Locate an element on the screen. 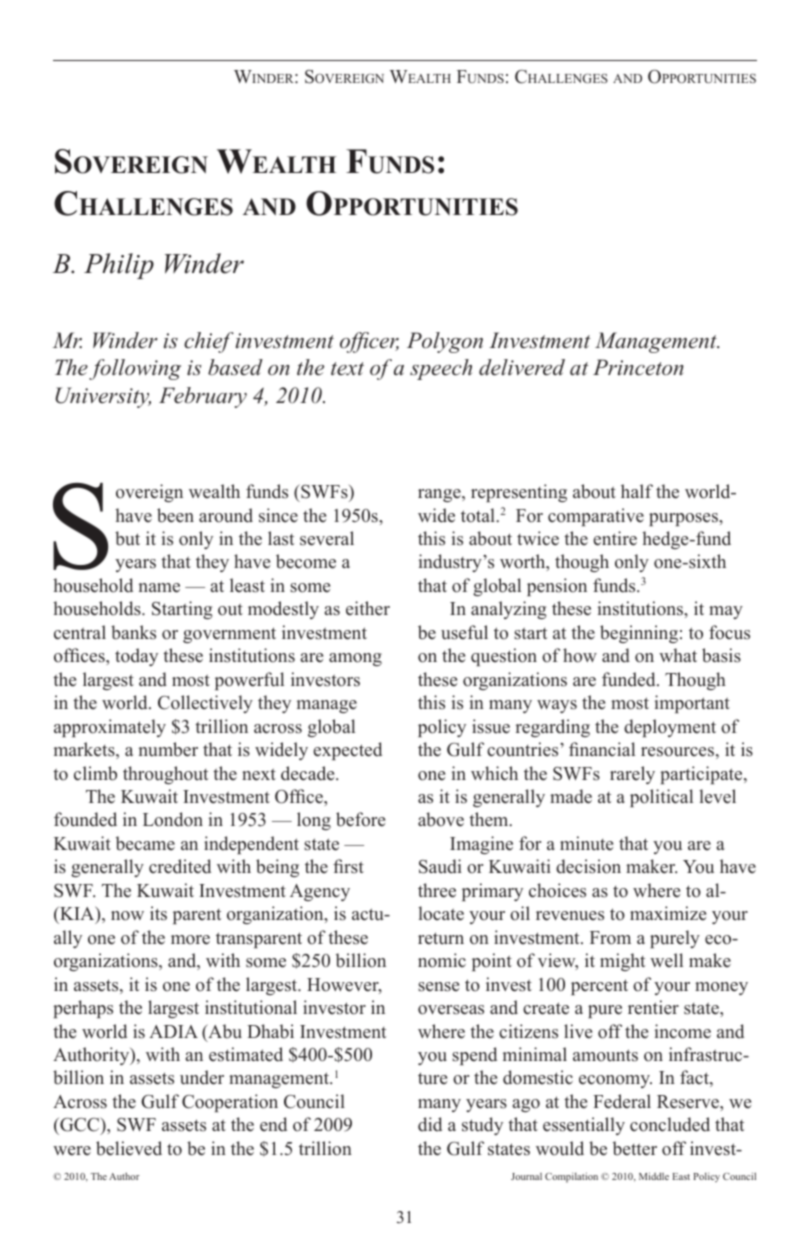 The width and height of the screenshot is (810, 1258). deployment is located at coordinates (670, 728).
